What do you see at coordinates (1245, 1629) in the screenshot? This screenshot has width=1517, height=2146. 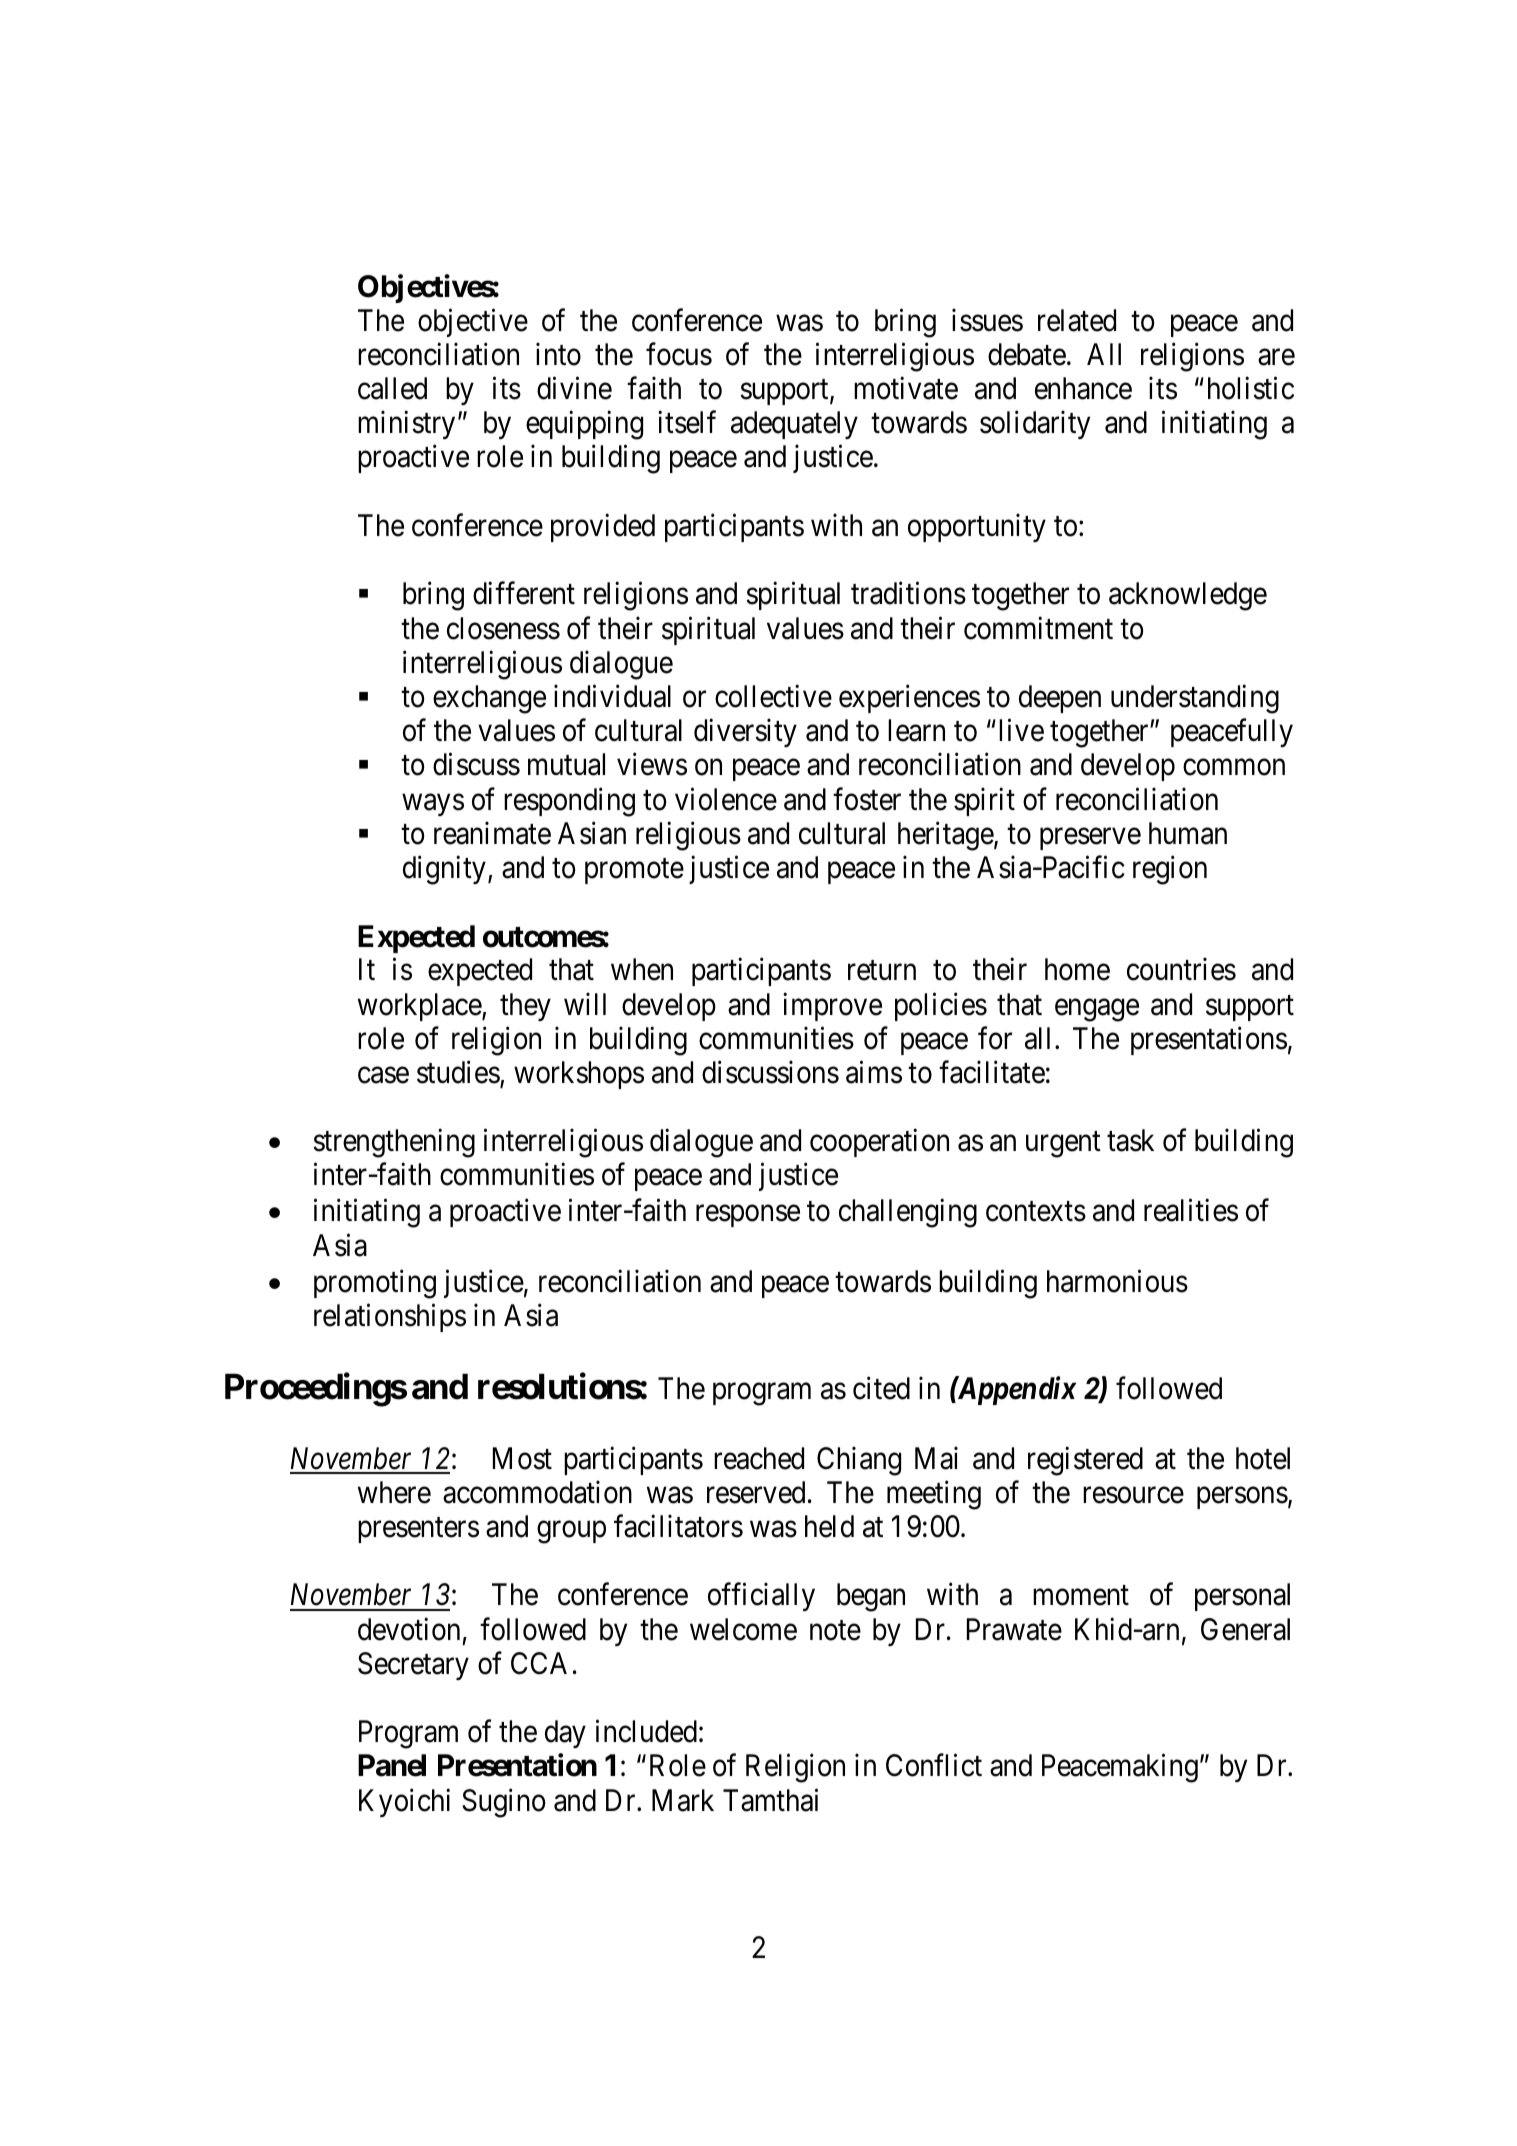 I see `General` at bounding box center [1245, 1629].
